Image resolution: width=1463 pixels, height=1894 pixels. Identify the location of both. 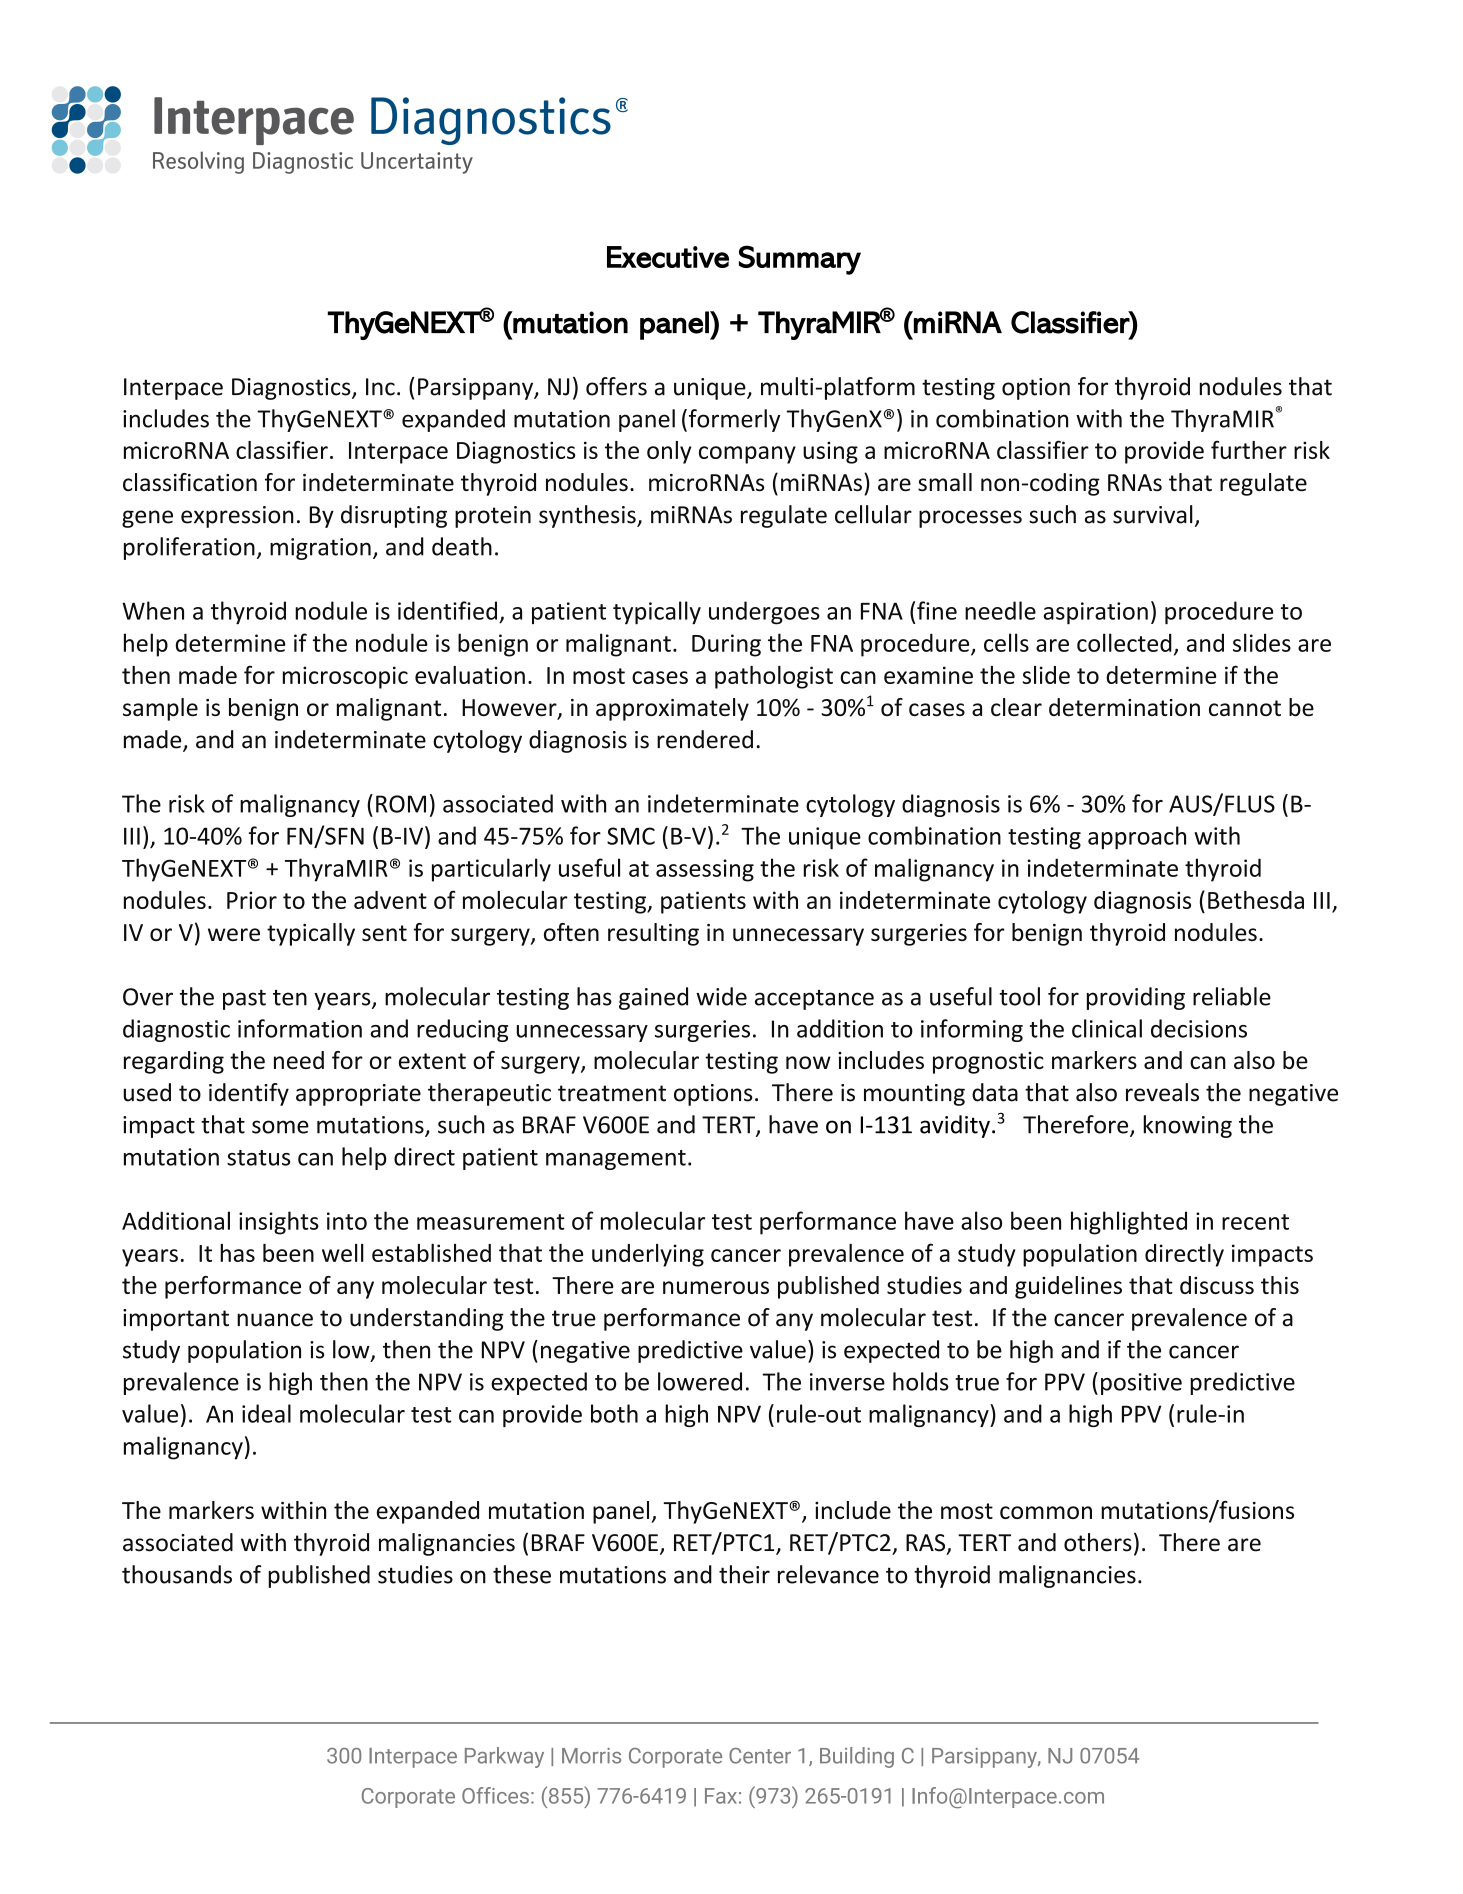
(614, 1413).
